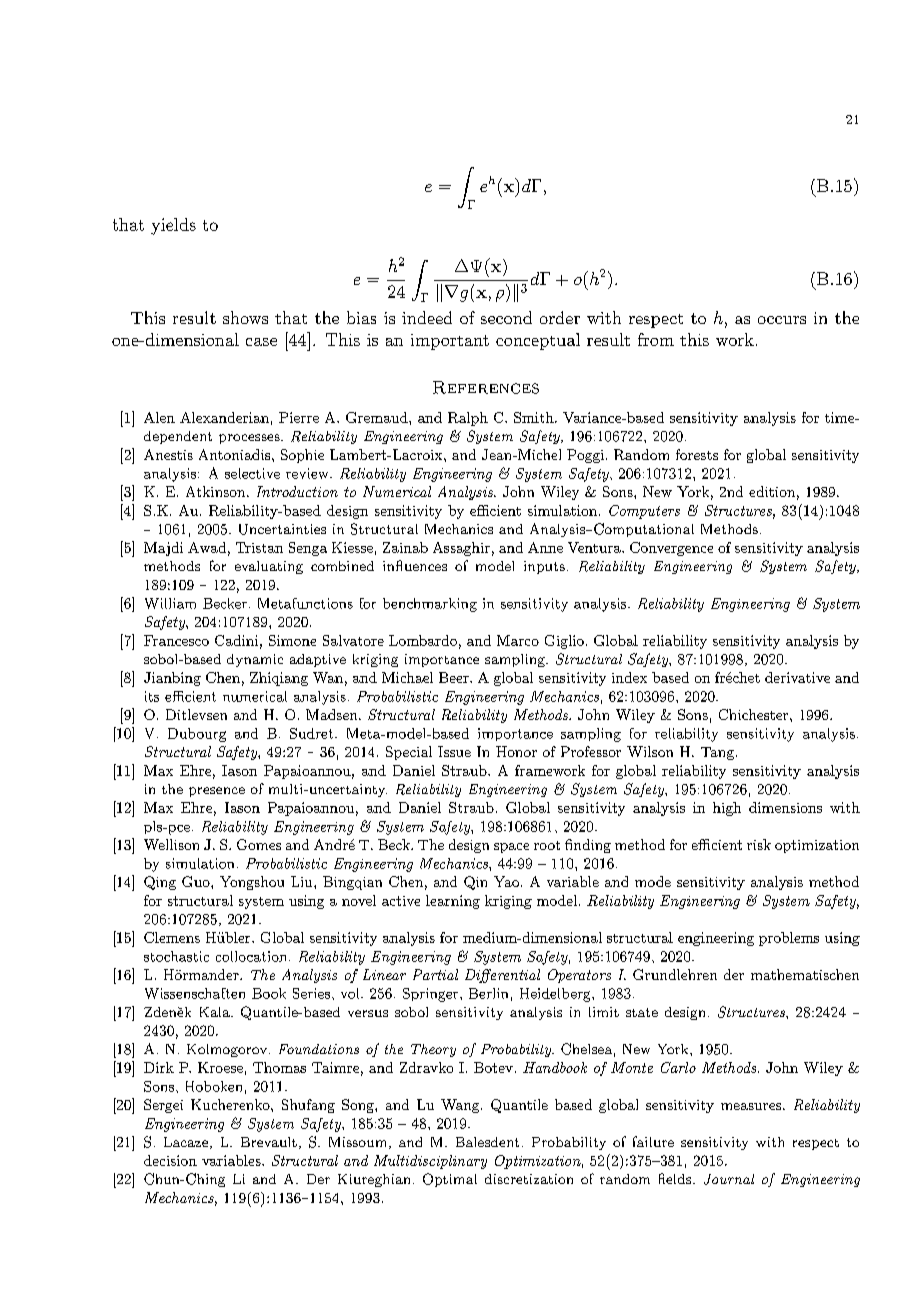 This screenshot has height=1308, width=924. Describe the element at coordinates (170, 1160) in the screenshot. I see `decision` at that location.
